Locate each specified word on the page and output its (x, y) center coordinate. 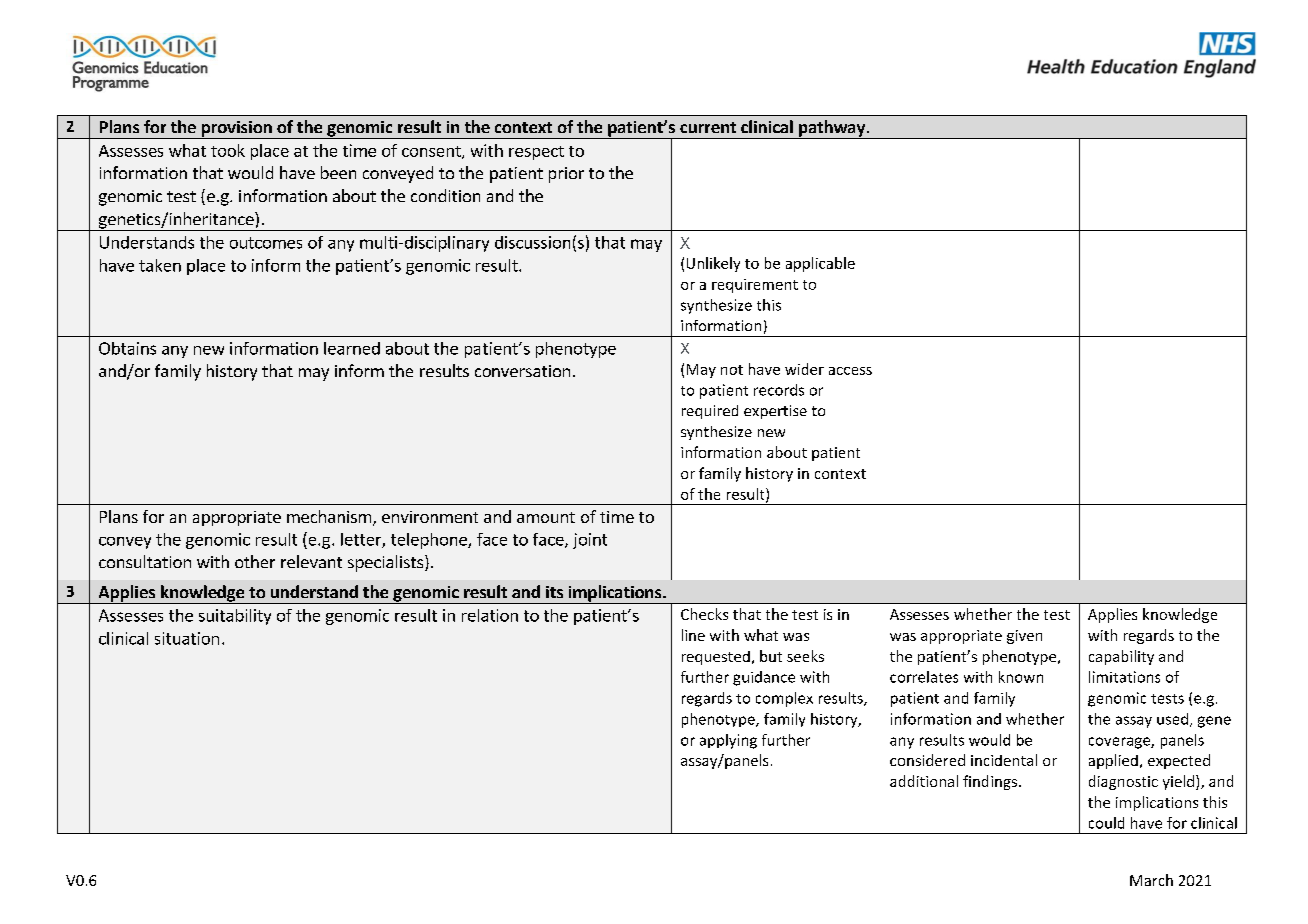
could (1106, 823)
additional (924, 781)
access (850, 371)
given (1024, 637)
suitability (235, 617)
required (710, 412)
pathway (832, 129)
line (693, 635)
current (708, 127)
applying (728, 741)
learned (352, 348)
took (228, 150)
